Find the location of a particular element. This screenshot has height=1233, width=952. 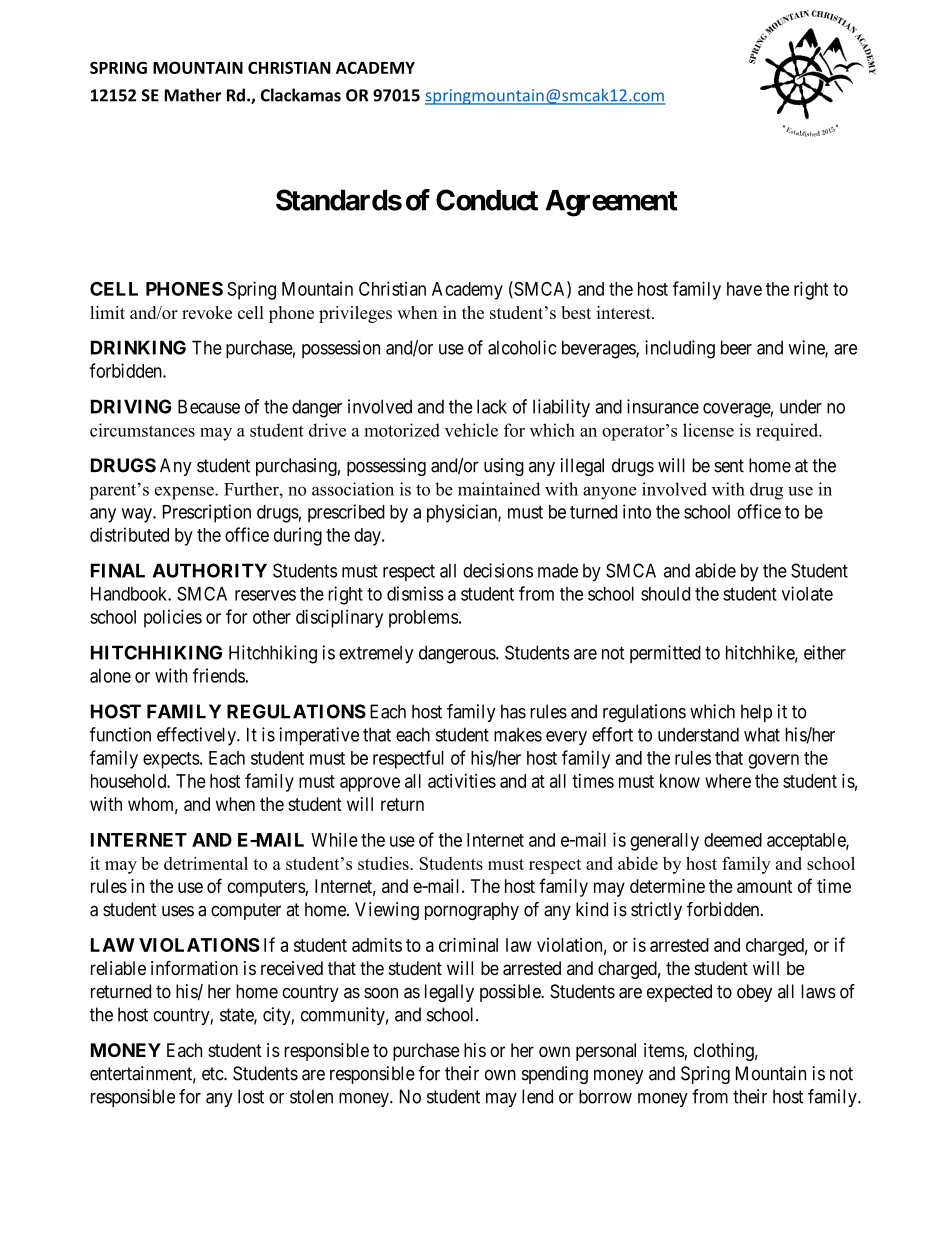

lend is located at coordinates (537, 1096).
